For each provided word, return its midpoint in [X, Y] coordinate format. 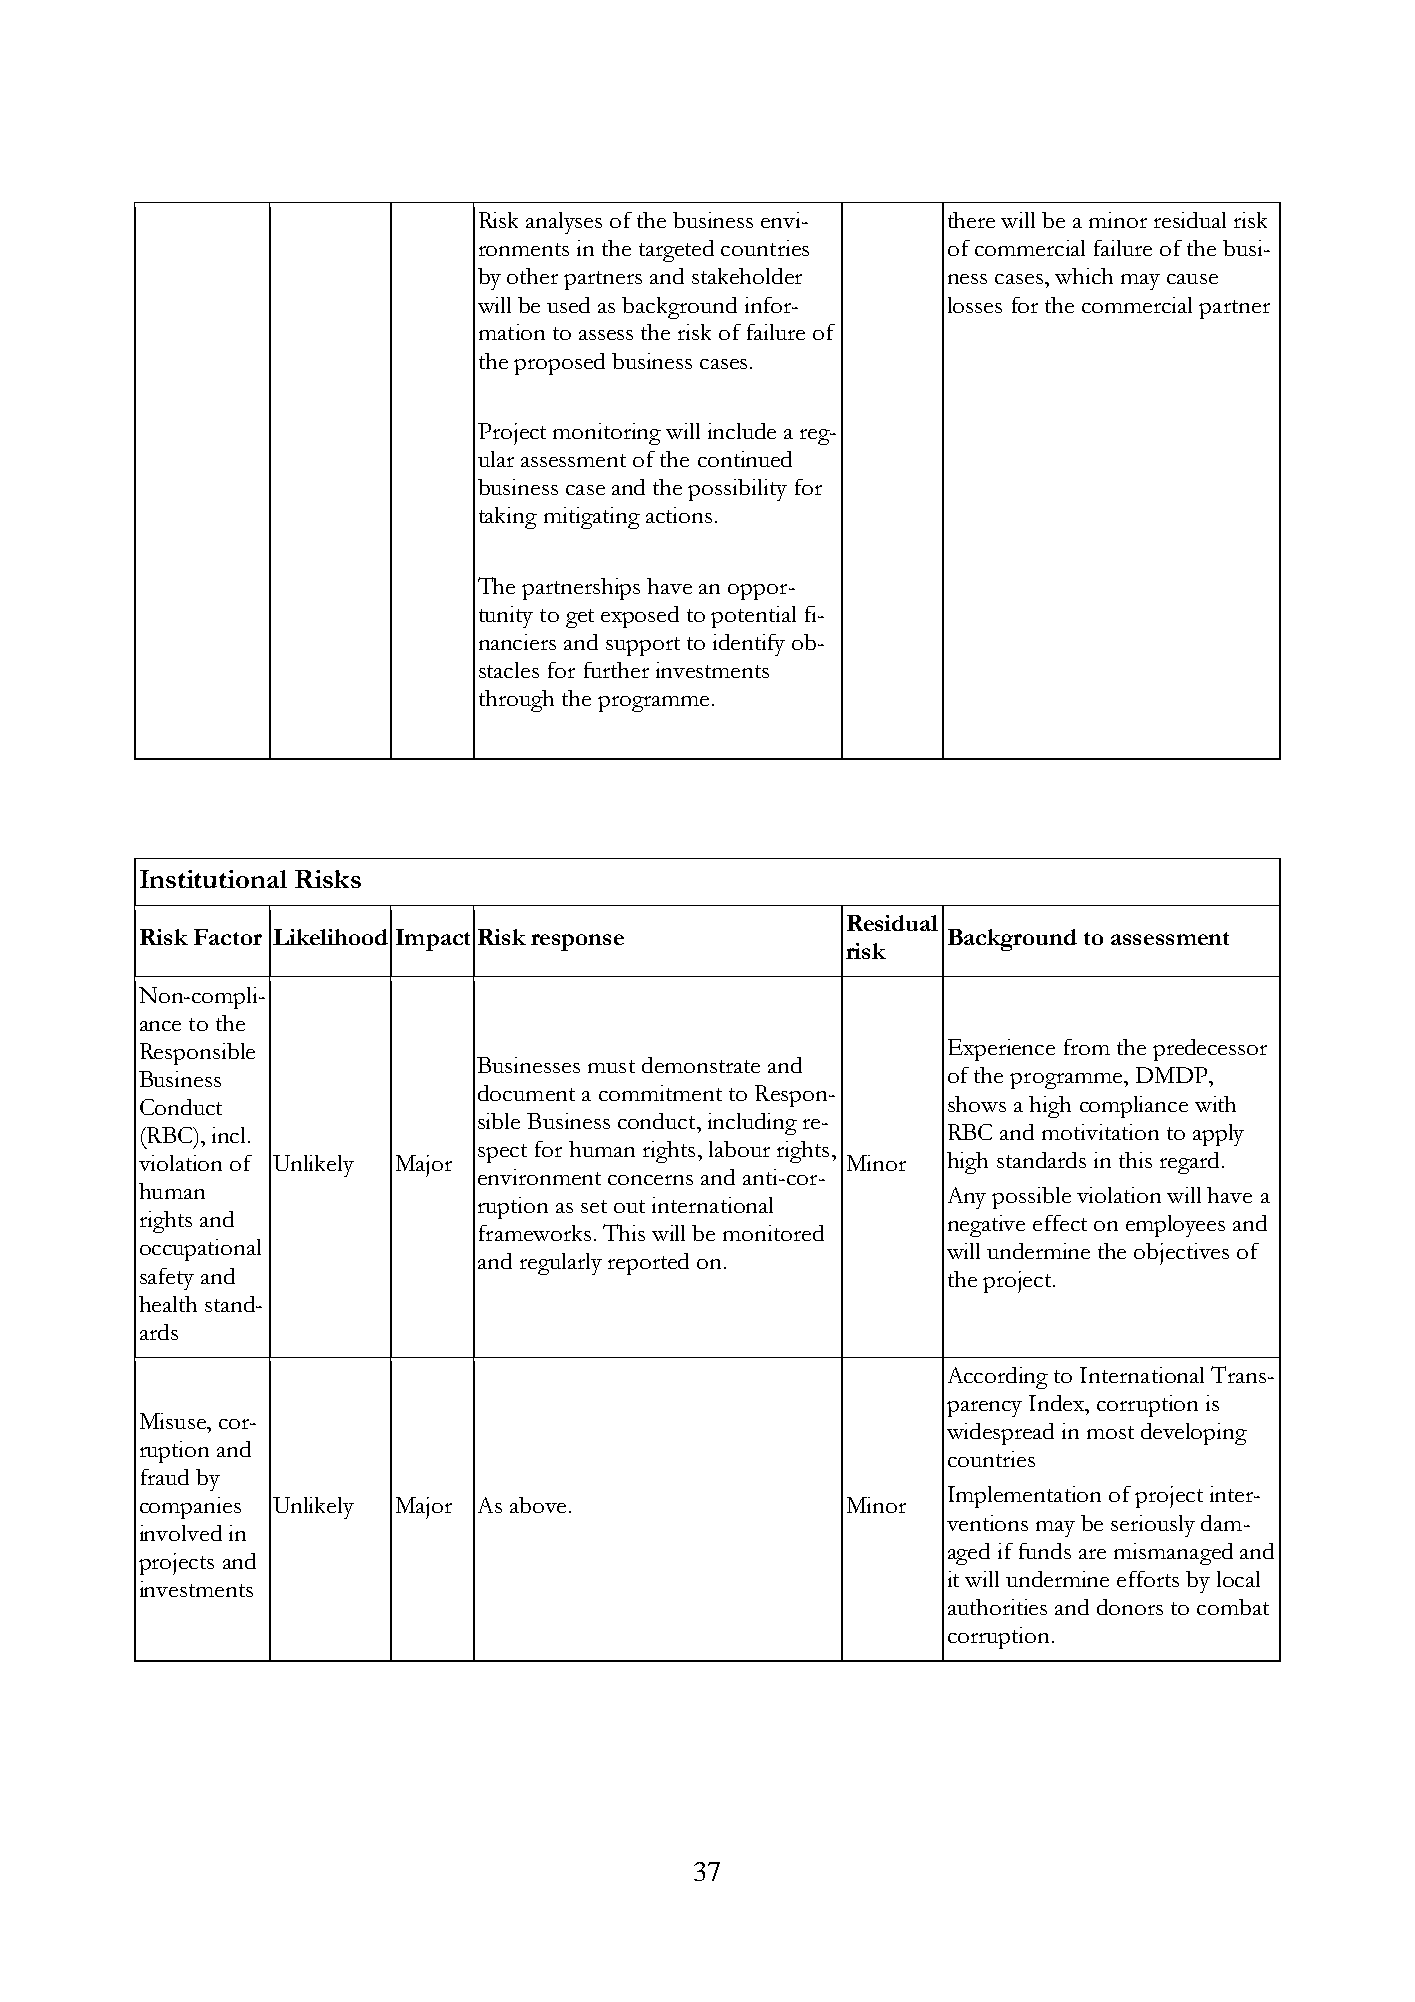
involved [181, 1533]
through [516, 701]
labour [739, 1149]
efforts [1148, 1579]
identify [749, 645]
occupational [200, 1250]
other [532, 276]
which [1084, 276]
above [538, 1505]
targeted [676, 251]
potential [753, 617]
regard [1189, 1163]
